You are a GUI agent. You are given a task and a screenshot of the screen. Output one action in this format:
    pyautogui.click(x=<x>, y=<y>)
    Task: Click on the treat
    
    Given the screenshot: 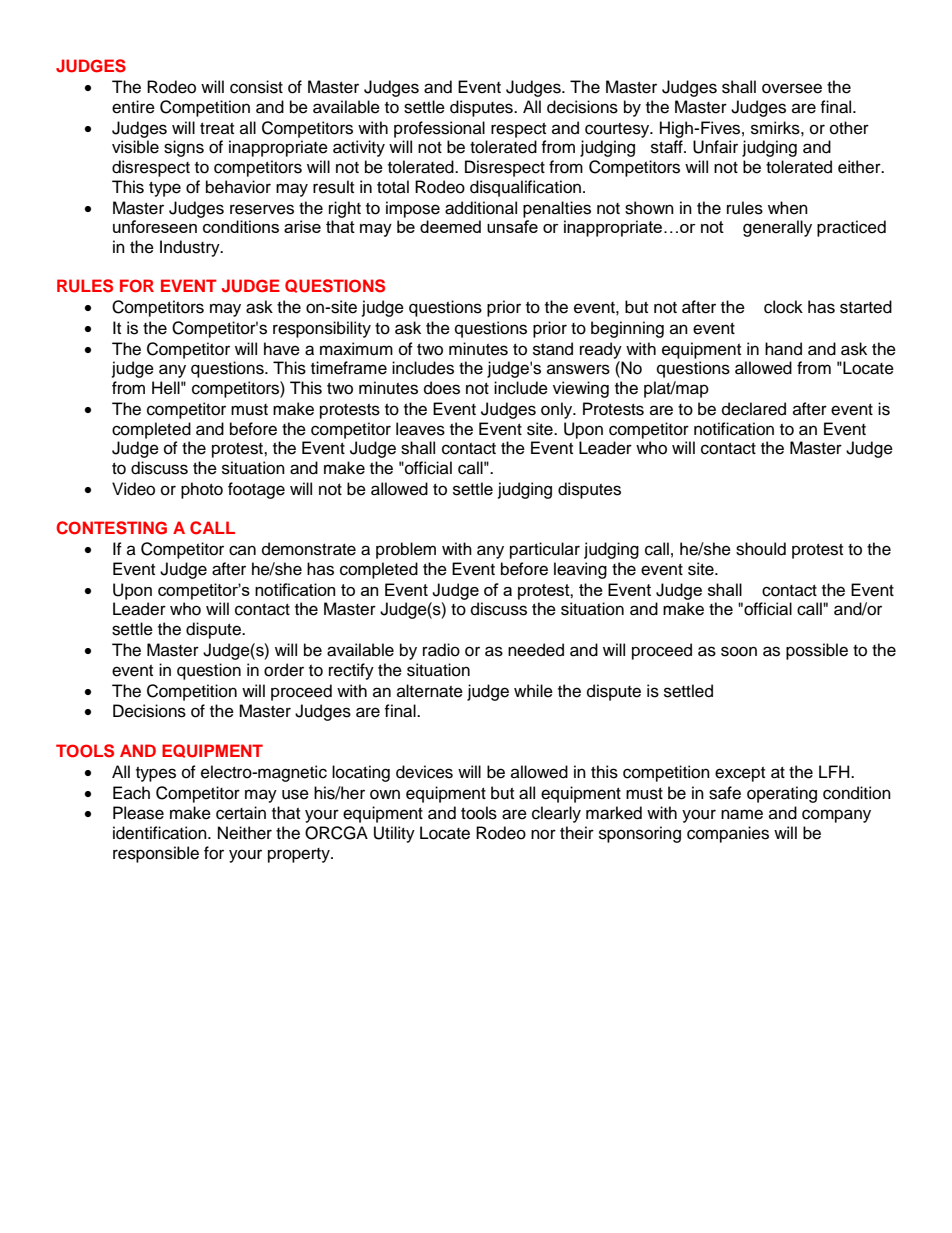 What is the action you would take?
    pyautogui.click(x=217, y=129)
